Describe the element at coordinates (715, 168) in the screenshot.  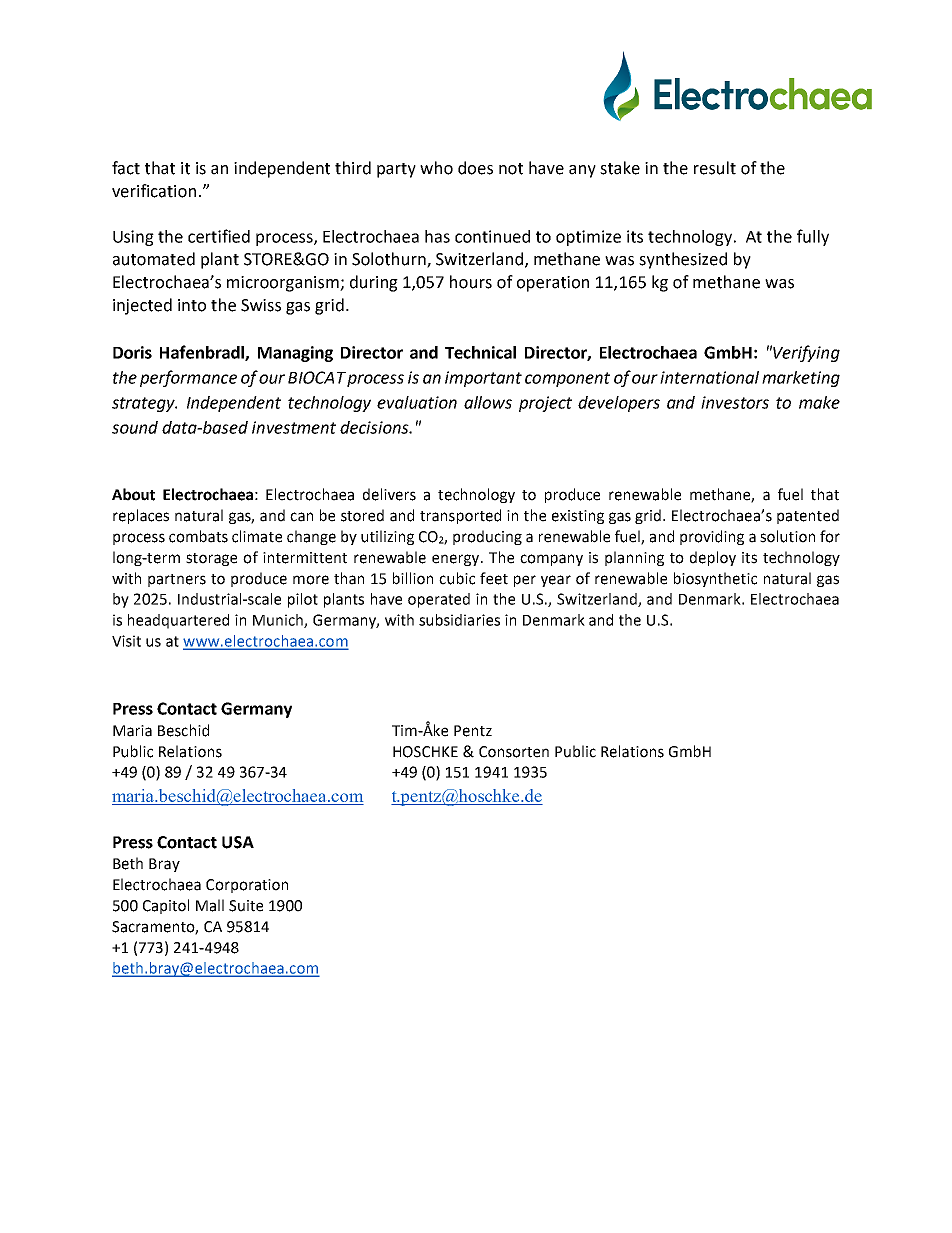
I see `result` at that location.
